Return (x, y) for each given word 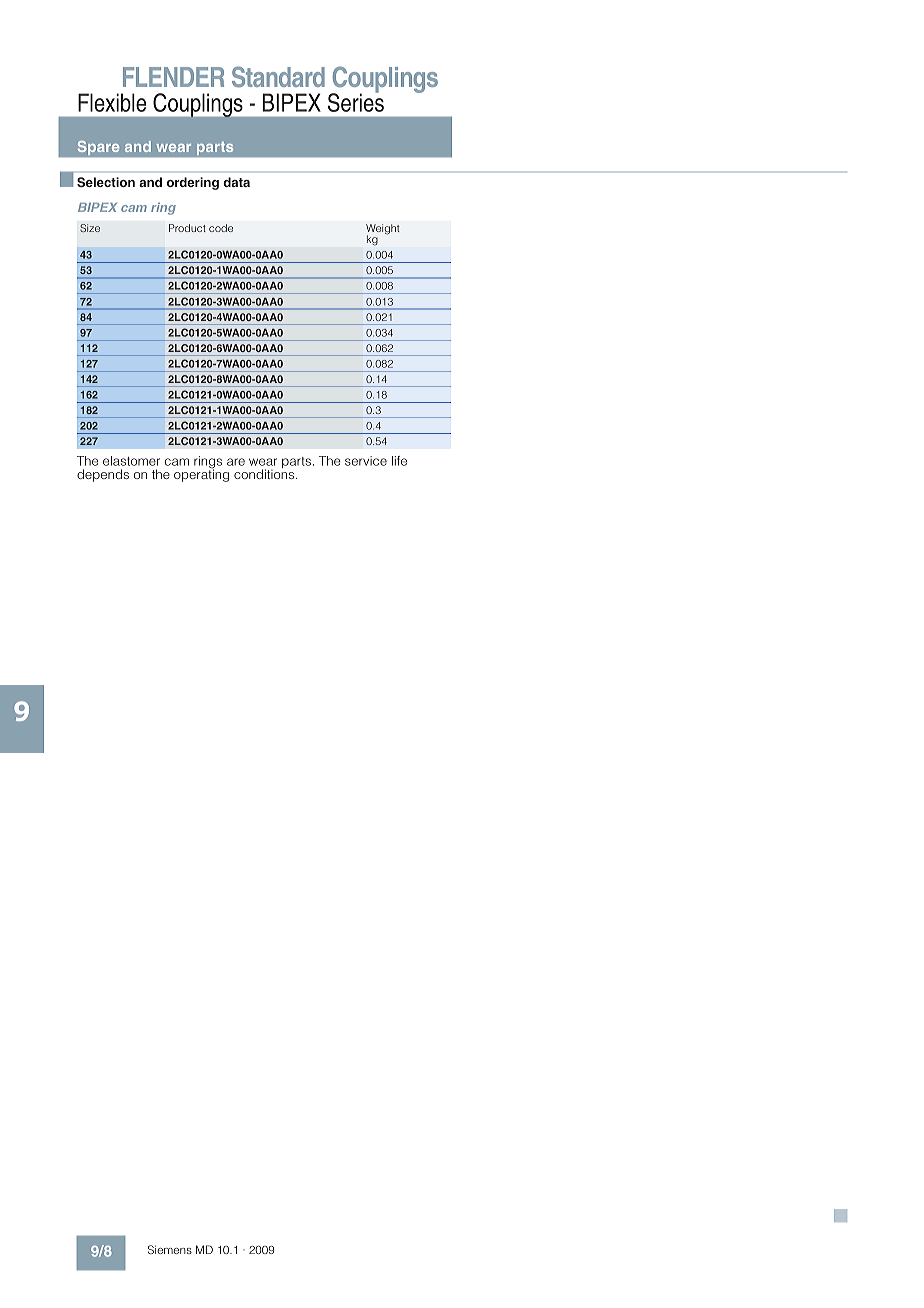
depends (103, 475)
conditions (265, 474)
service (366, 461)
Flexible (112, 102)
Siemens (170, 1249)
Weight (383, 230)
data (236, 182)
